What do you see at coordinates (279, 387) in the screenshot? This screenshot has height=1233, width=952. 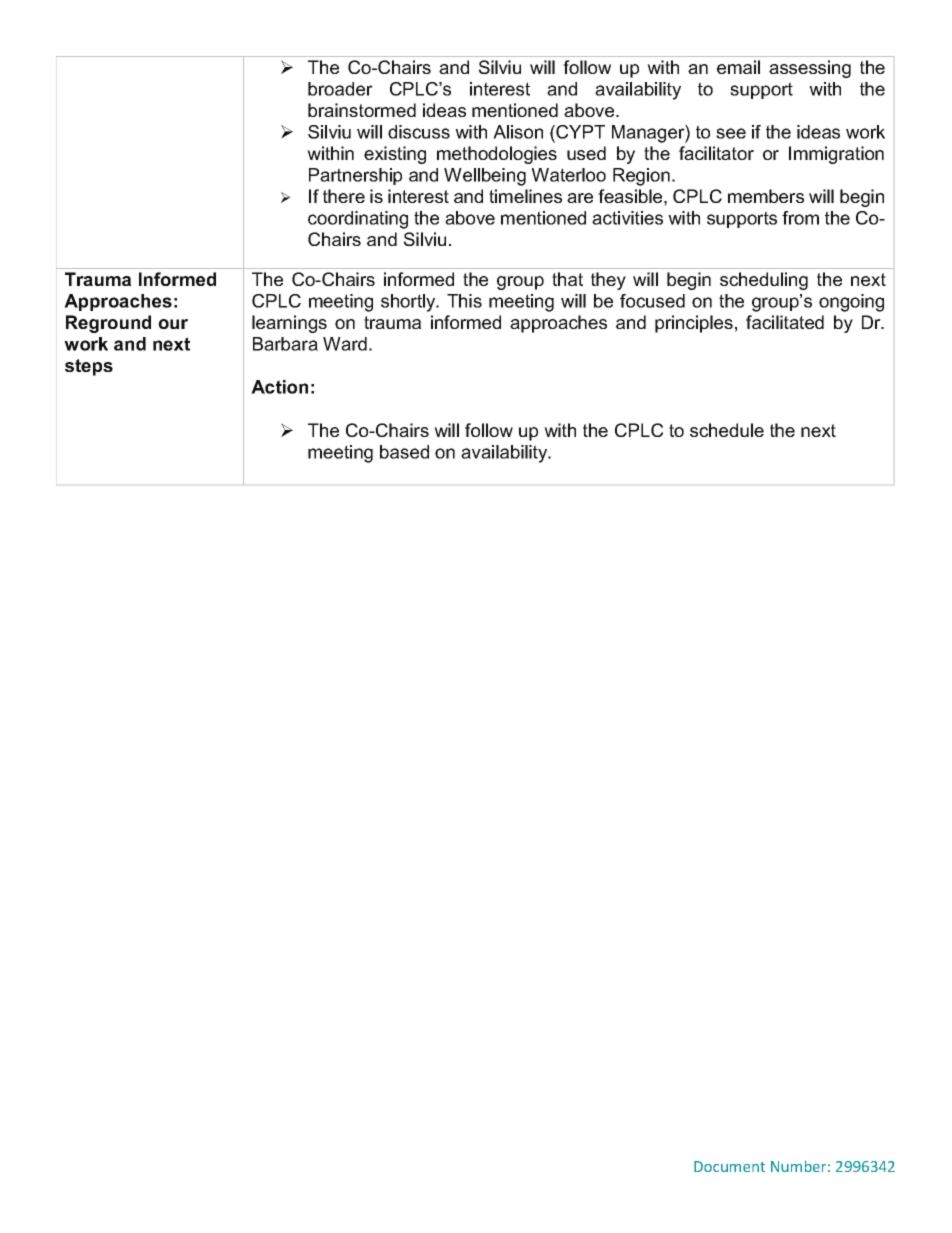 I see `Action` at bounding box center [279, 387].
